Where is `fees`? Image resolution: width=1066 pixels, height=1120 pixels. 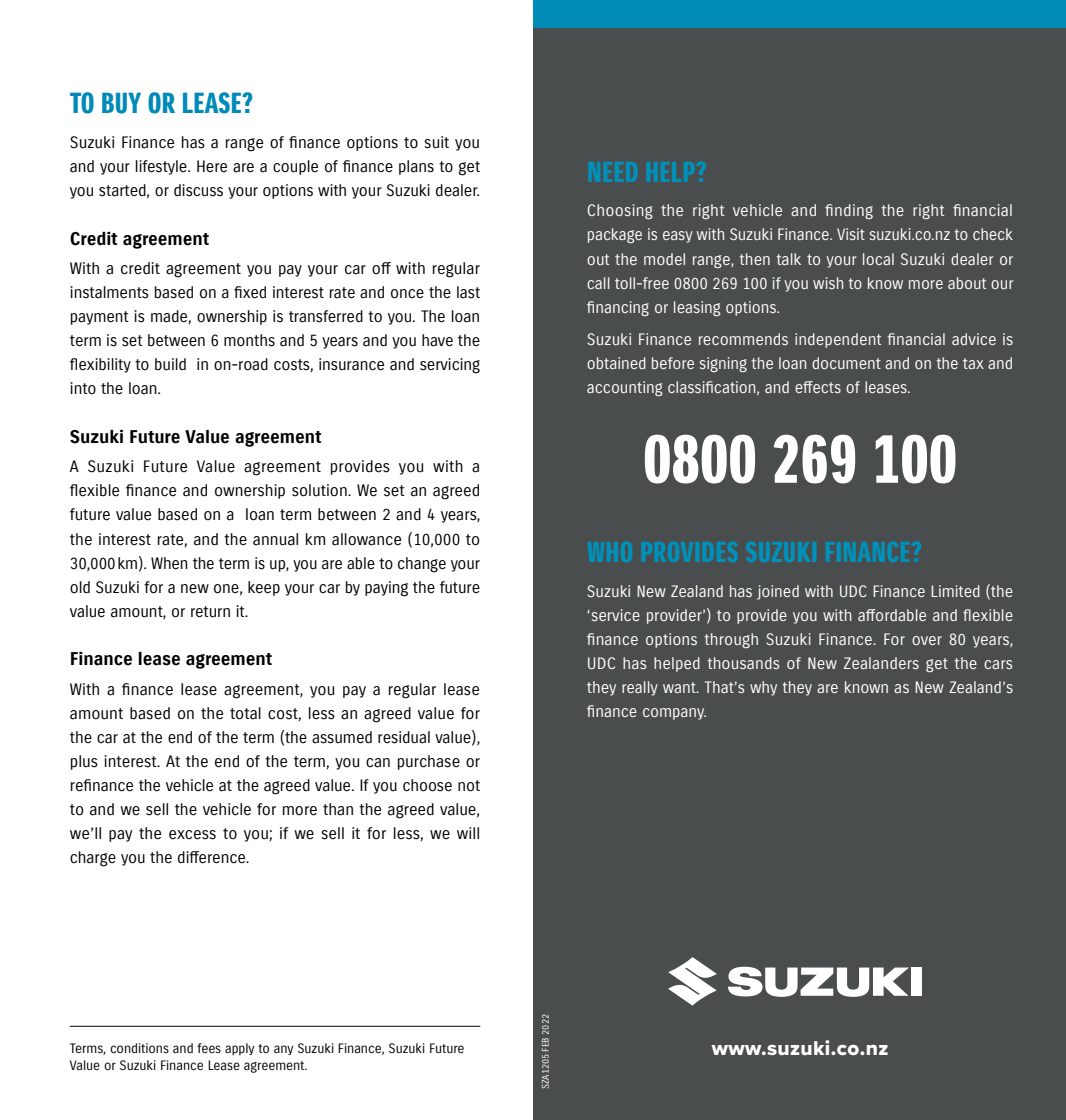
fees is located at coordinates (209, 1048).
